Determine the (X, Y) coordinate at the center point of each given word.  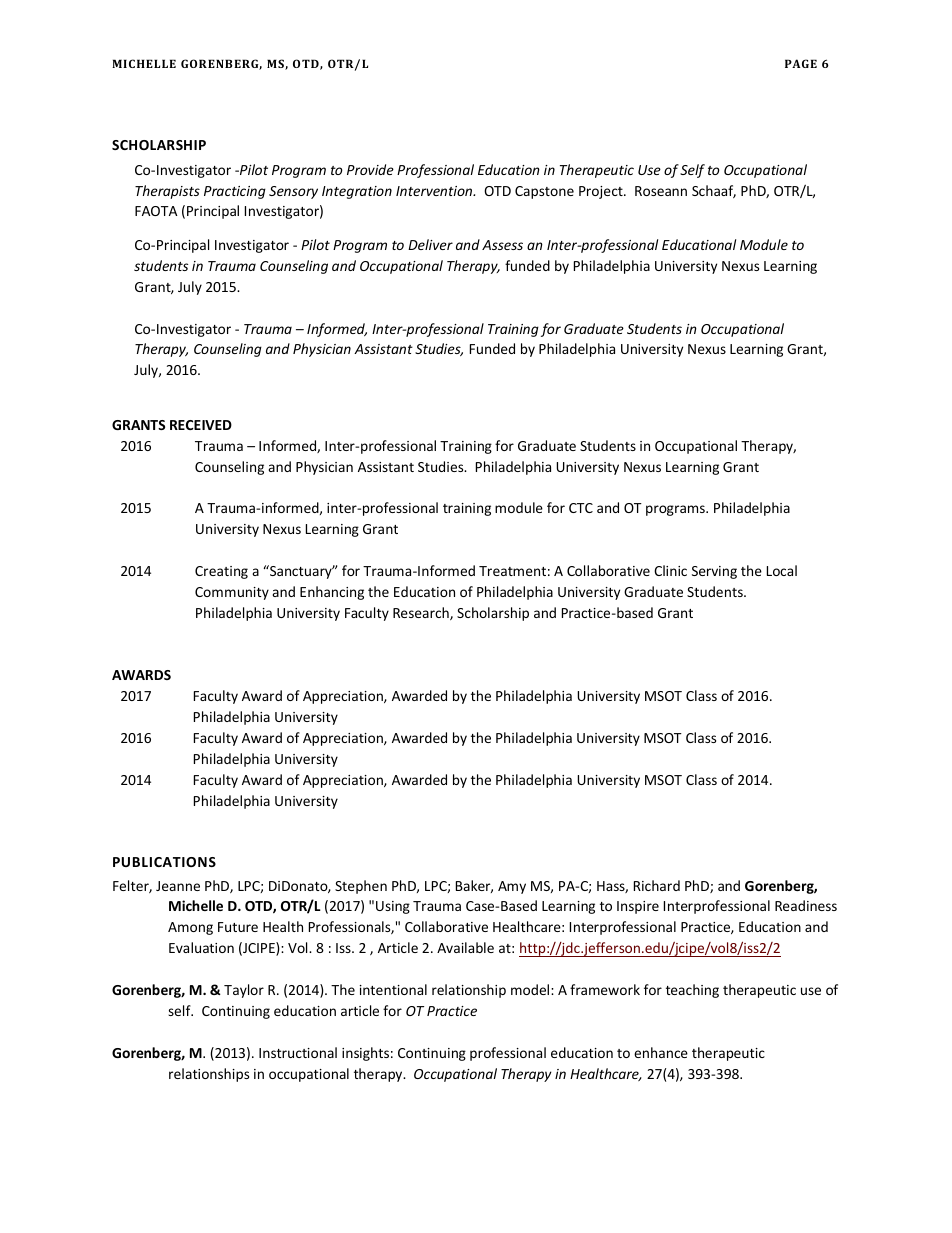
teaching (692, 991)
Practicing (235, 192)
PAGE (801, 63)
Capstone (544, 192)
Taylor (244, 991)
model (530, 989)
